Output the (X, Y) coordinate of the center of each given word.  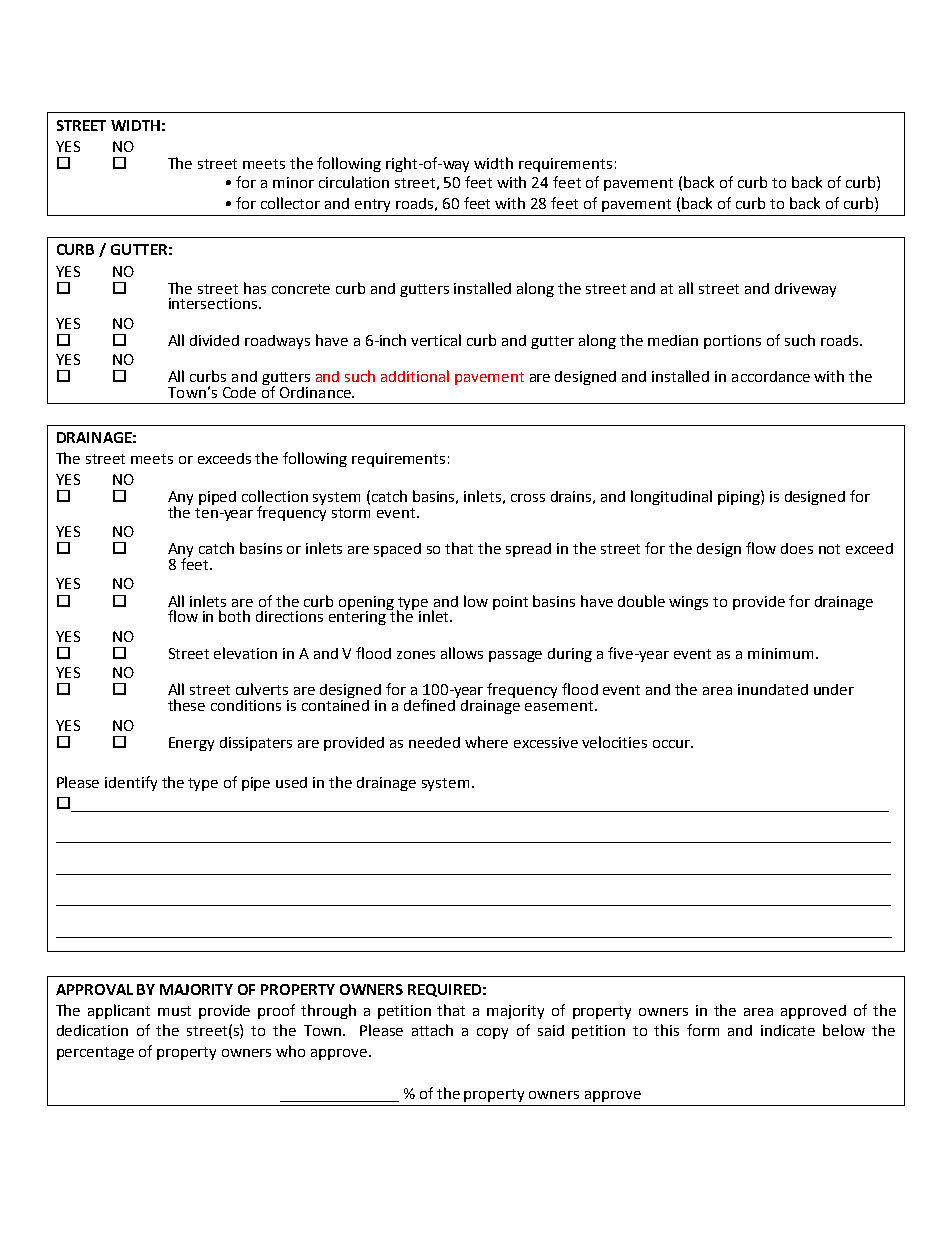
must (174, 1011)
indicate (788, 1030)
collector (290, 203)
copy (492, 1033)
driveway (805, 290)
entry (372, 205)
